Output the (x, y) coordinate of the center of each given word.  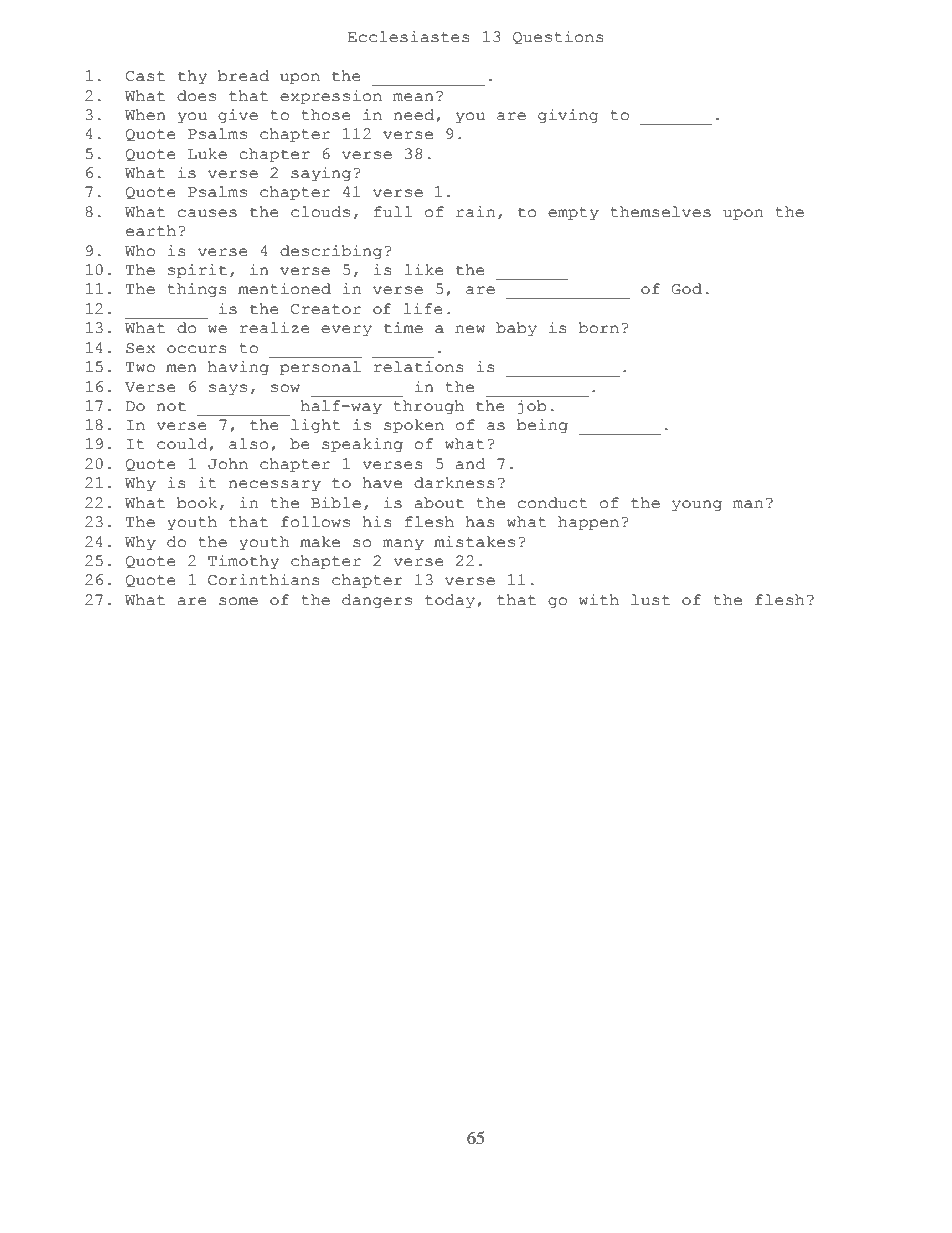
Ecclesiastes (409, 37)
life (423, 309)
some (238, 601)
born (598, 328)
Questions (558, 37)
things (197, 290)
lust (650, 600)
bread (243, 76)
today (450, 601)
